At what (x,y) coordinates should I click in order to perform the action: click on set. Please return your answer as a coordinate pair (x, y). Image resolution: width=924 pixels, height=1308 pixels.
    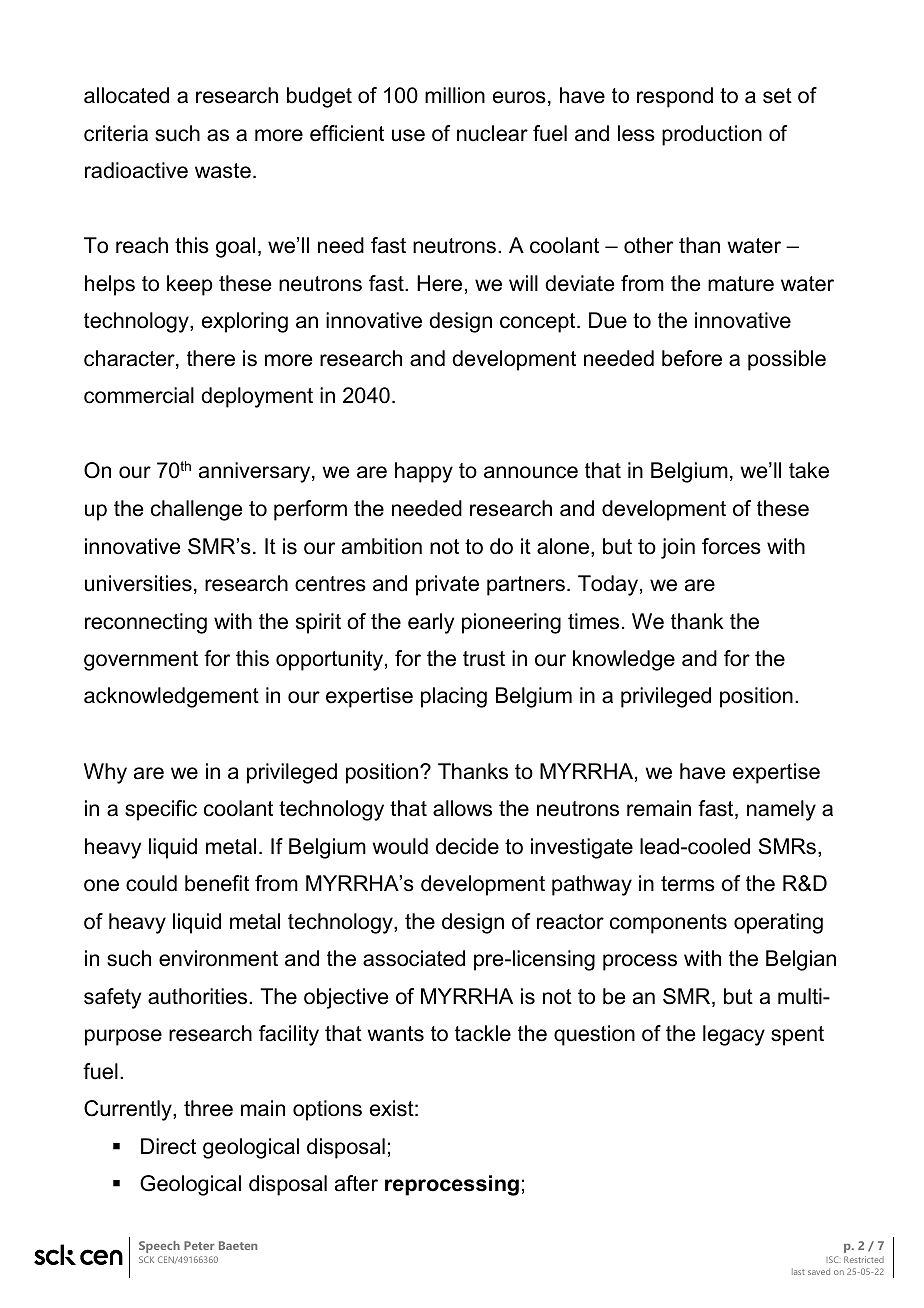
    Looking at the image, I should click on (777, 96).
